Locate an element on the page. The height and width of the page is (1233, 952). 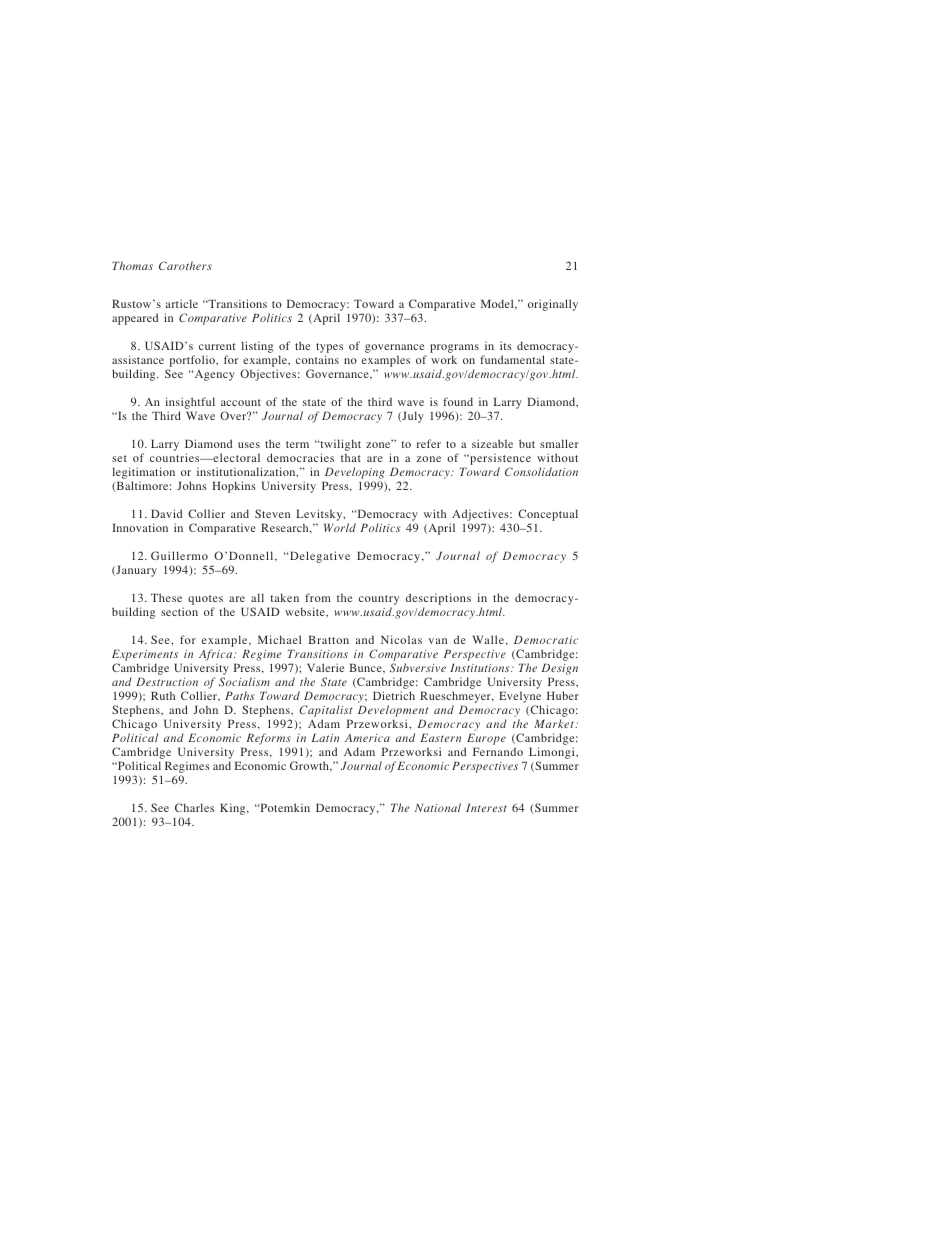
article is located at coordinates (182, 303).
